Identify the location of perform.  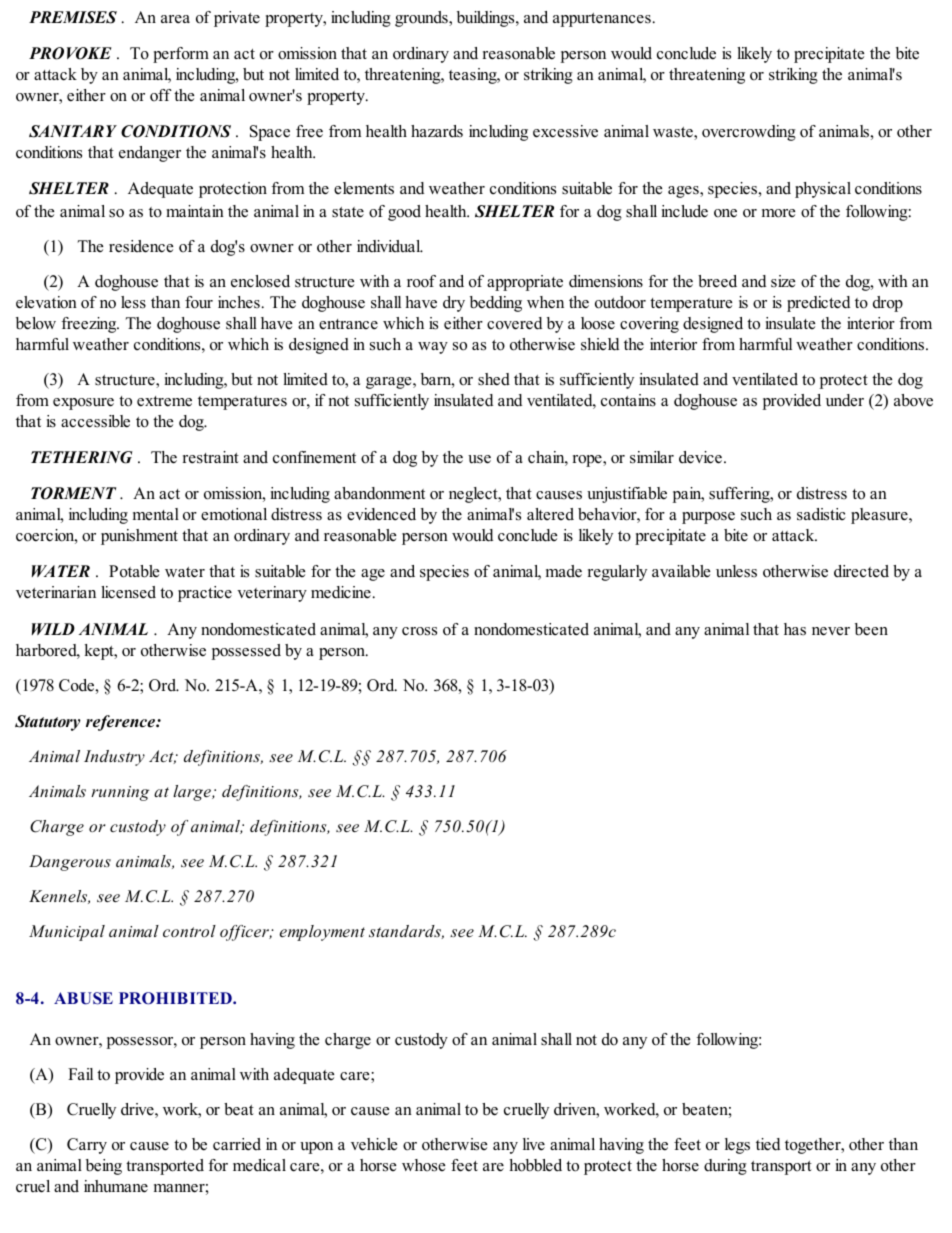
(181, 55).
